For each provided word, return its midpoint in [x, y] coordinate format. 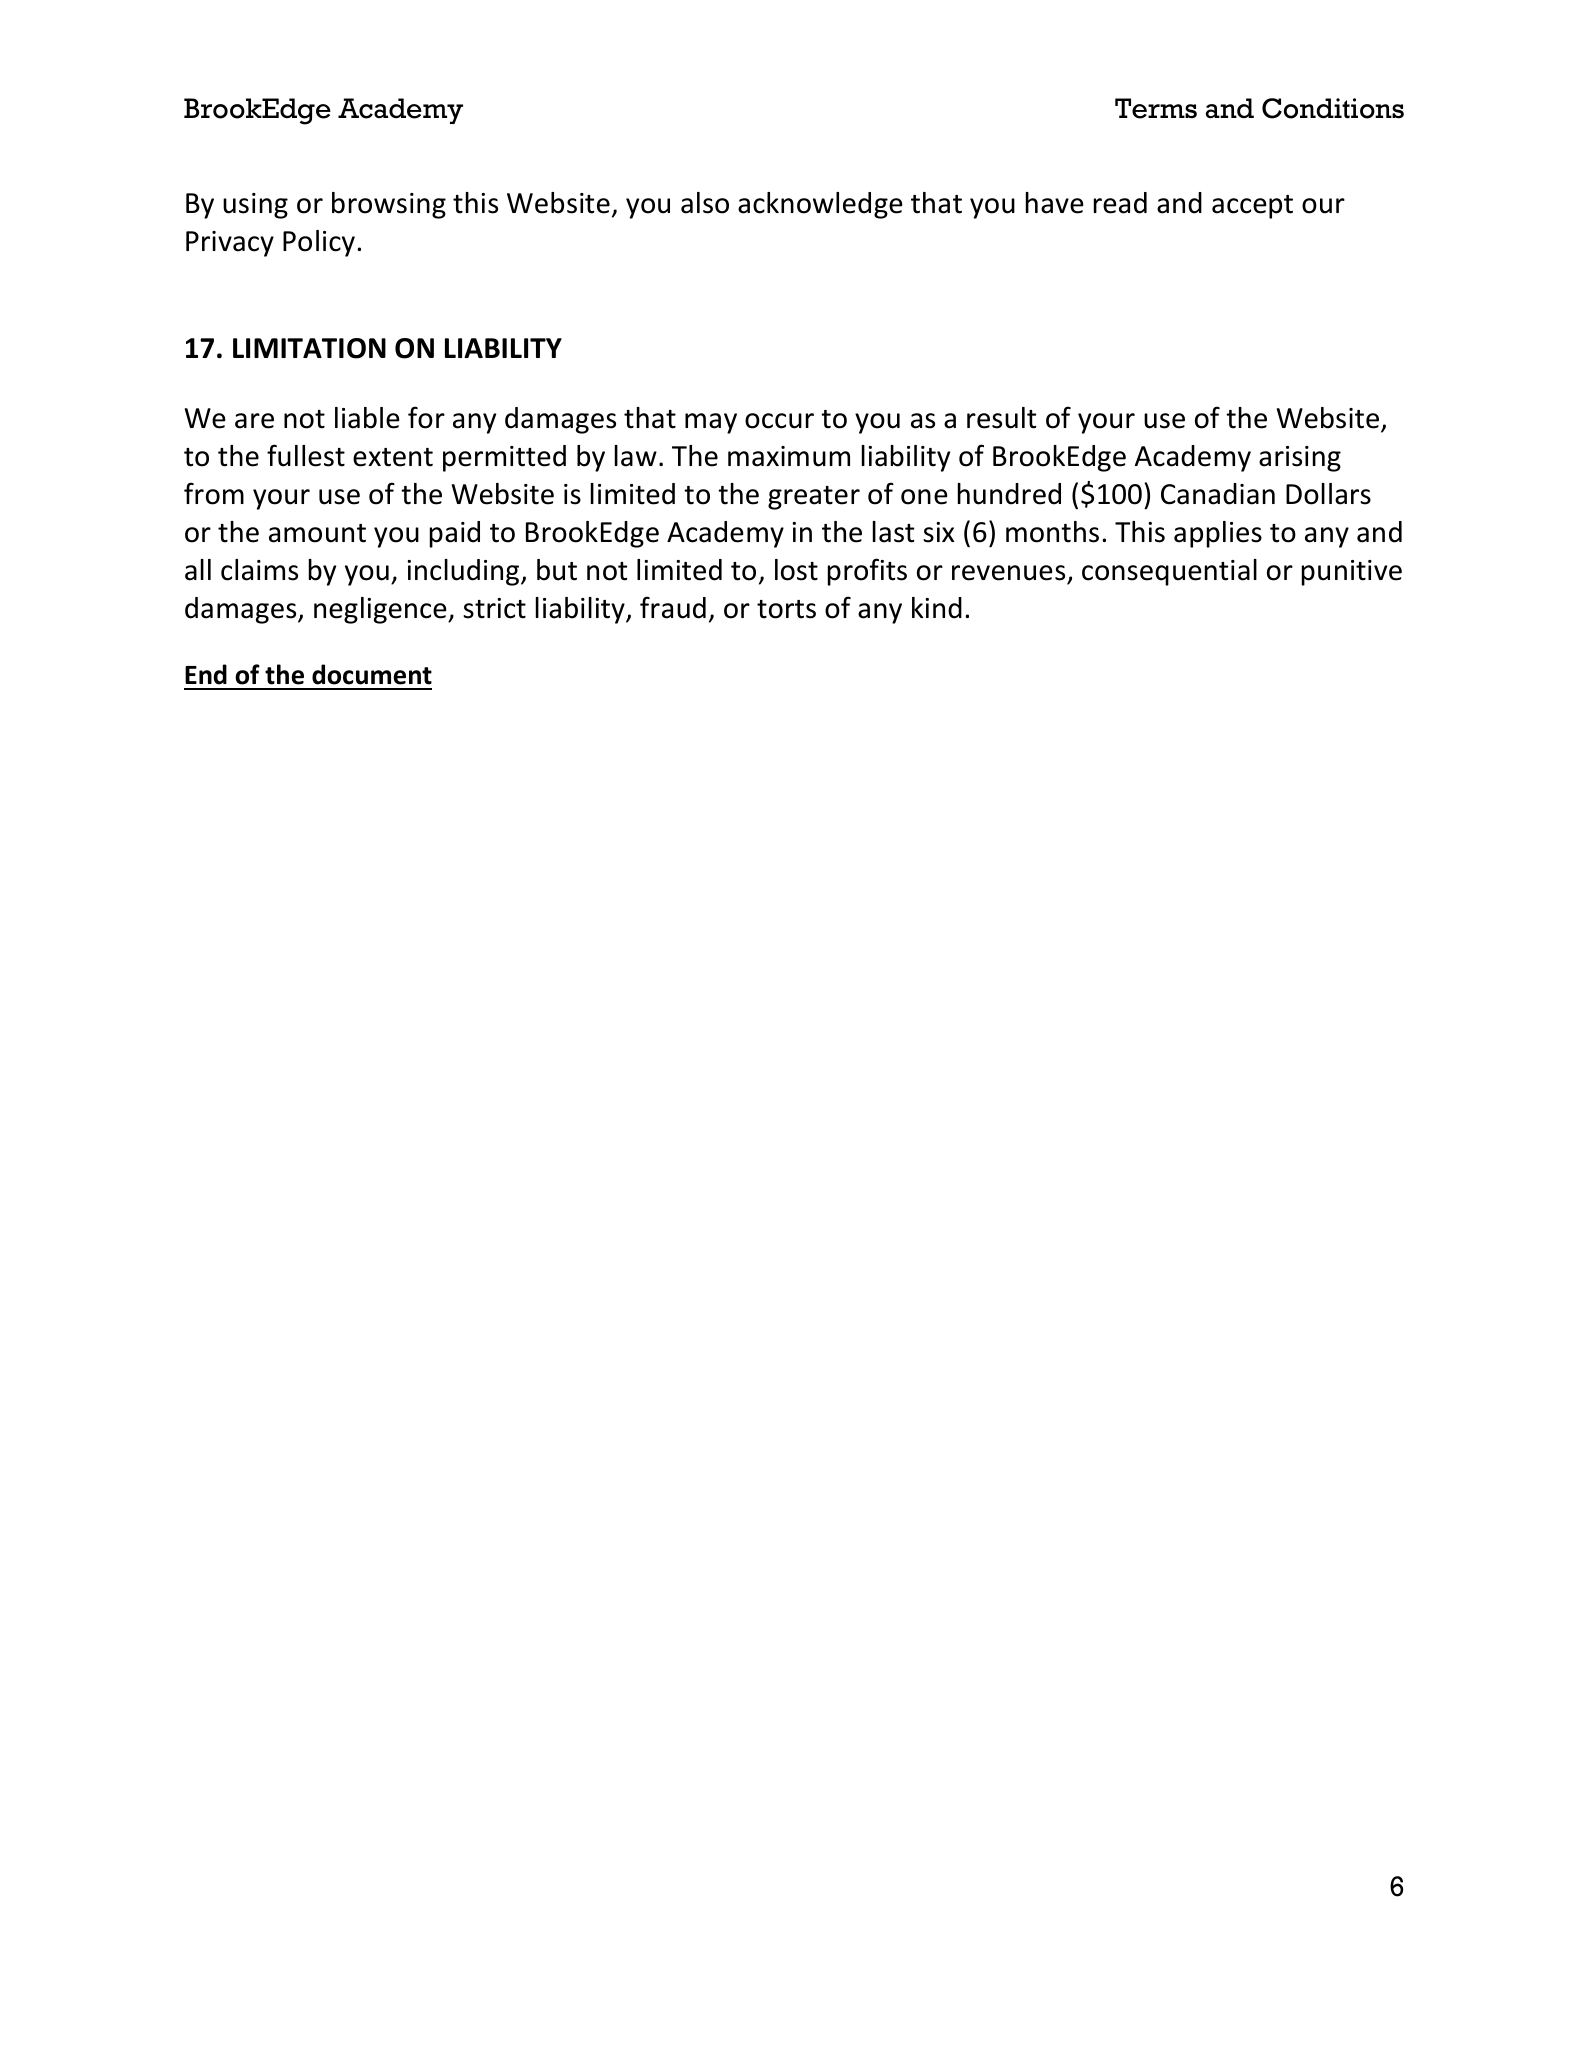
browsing [389, 205]
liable [367, 418]
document [372, 674]
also [705, 203]
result [1001, 418]
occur [779, 421]
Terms [1156, 108]
